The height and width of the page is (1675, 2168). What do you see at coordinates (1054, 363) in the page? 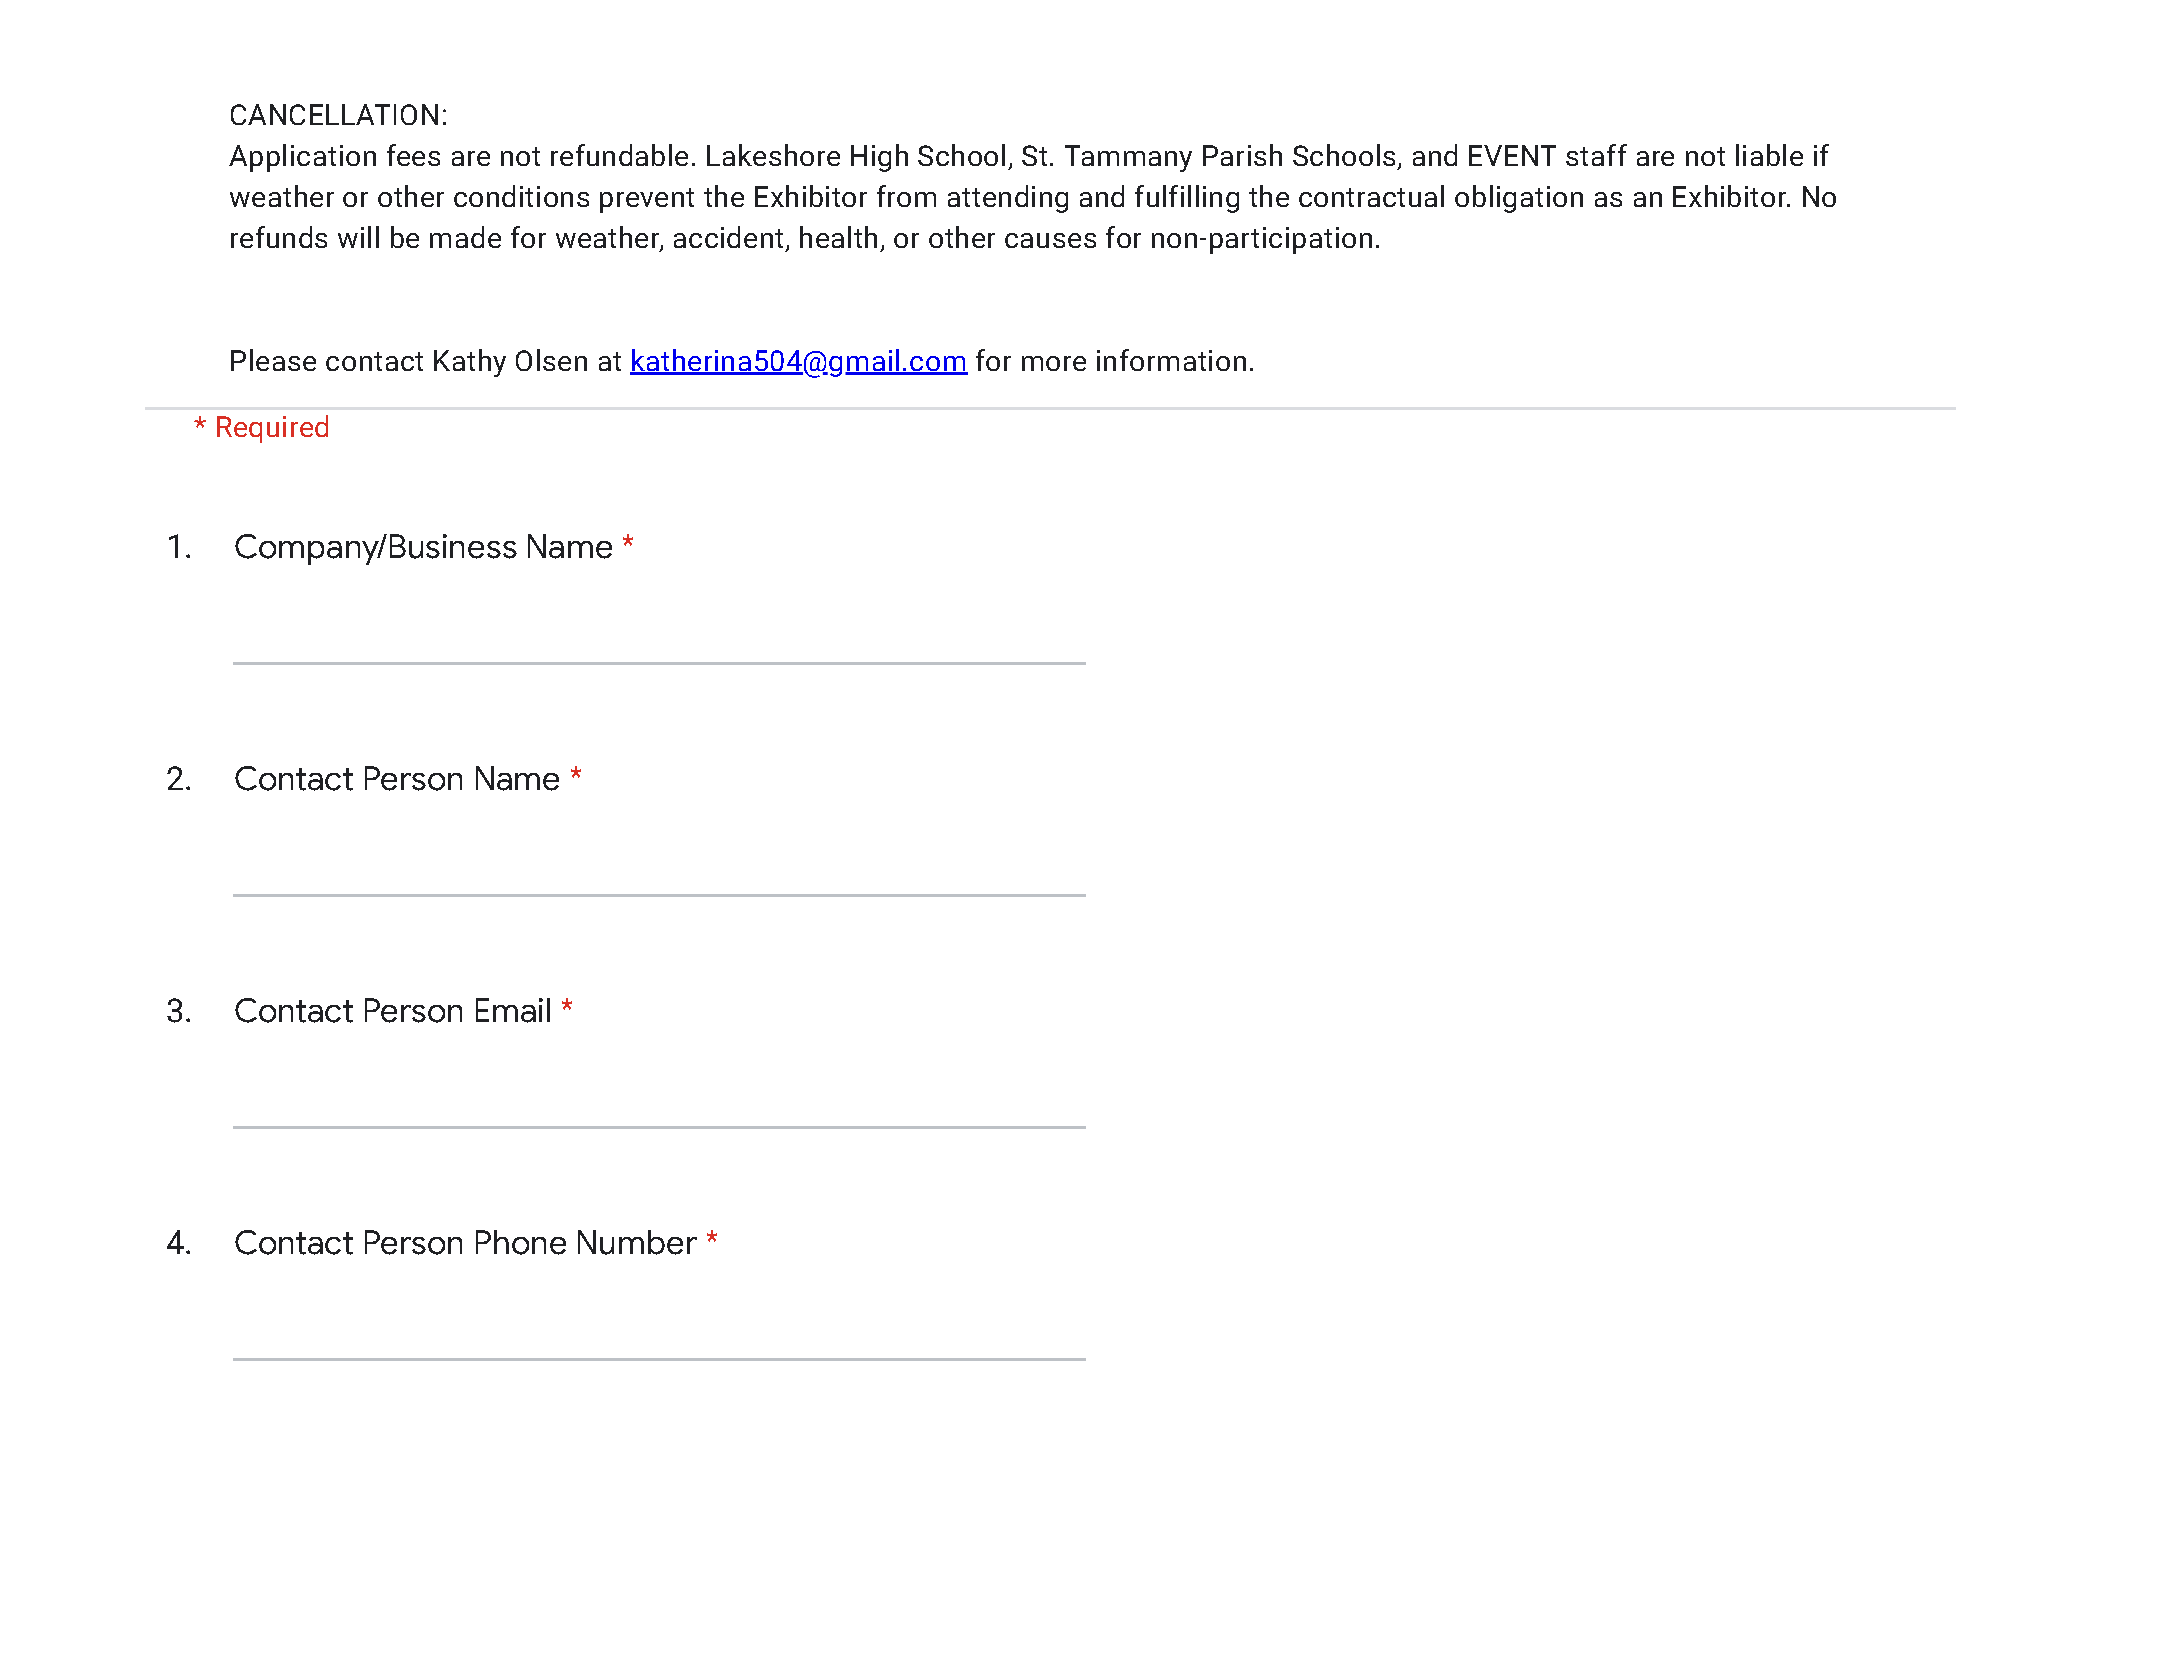
I see `more` at bounding box center [1054, 363].
